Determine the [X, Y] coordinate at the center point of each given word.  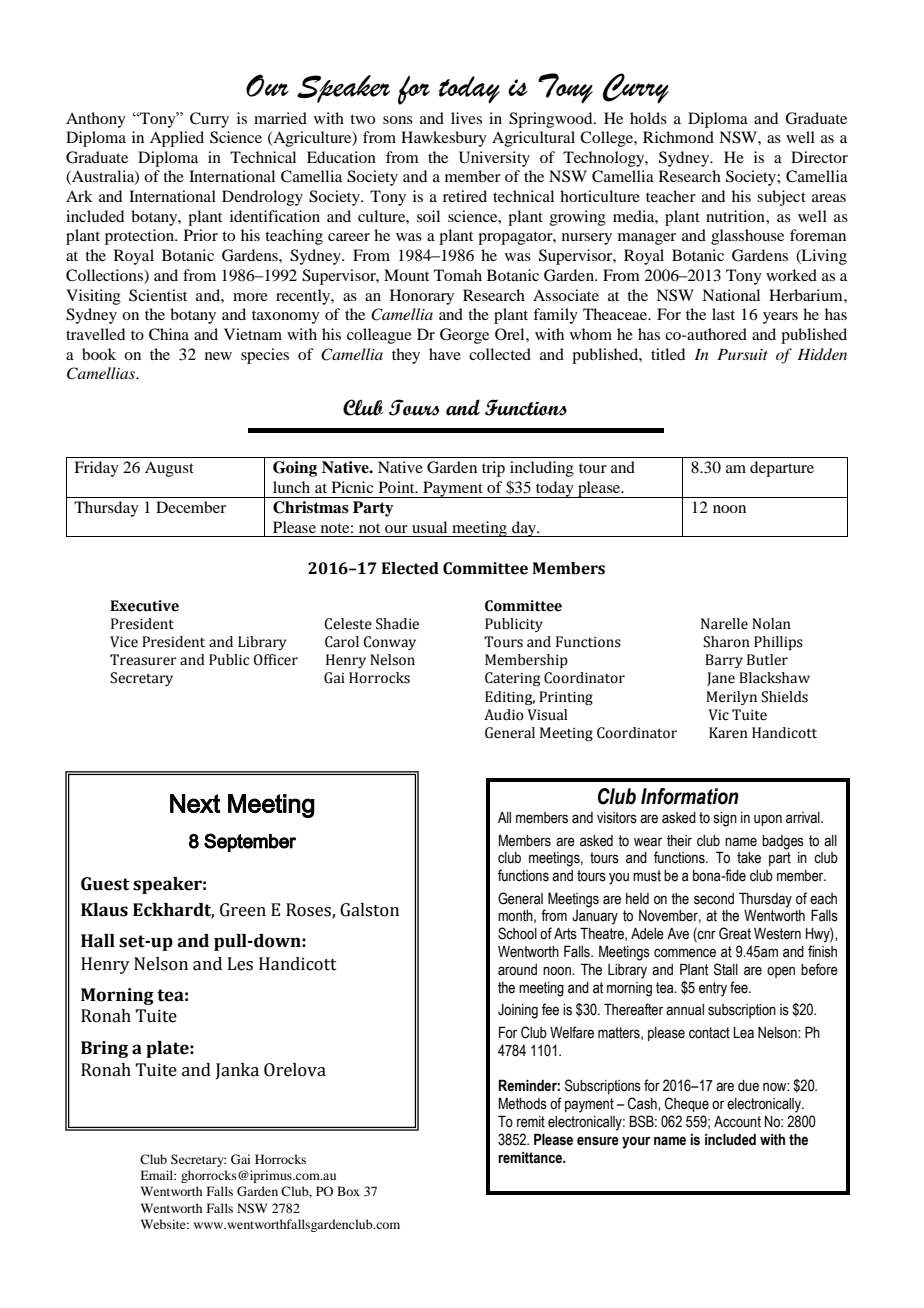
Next [195, 803]
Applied [177, 139]
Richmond [678, 137]
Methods [523, 1104]
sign [725, 819]
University [494, 159]
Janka [237, 1071]
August [169, 469]
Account [737, 1122]
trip [493, 469]
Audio [504, 715]
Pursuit [742, 354]
